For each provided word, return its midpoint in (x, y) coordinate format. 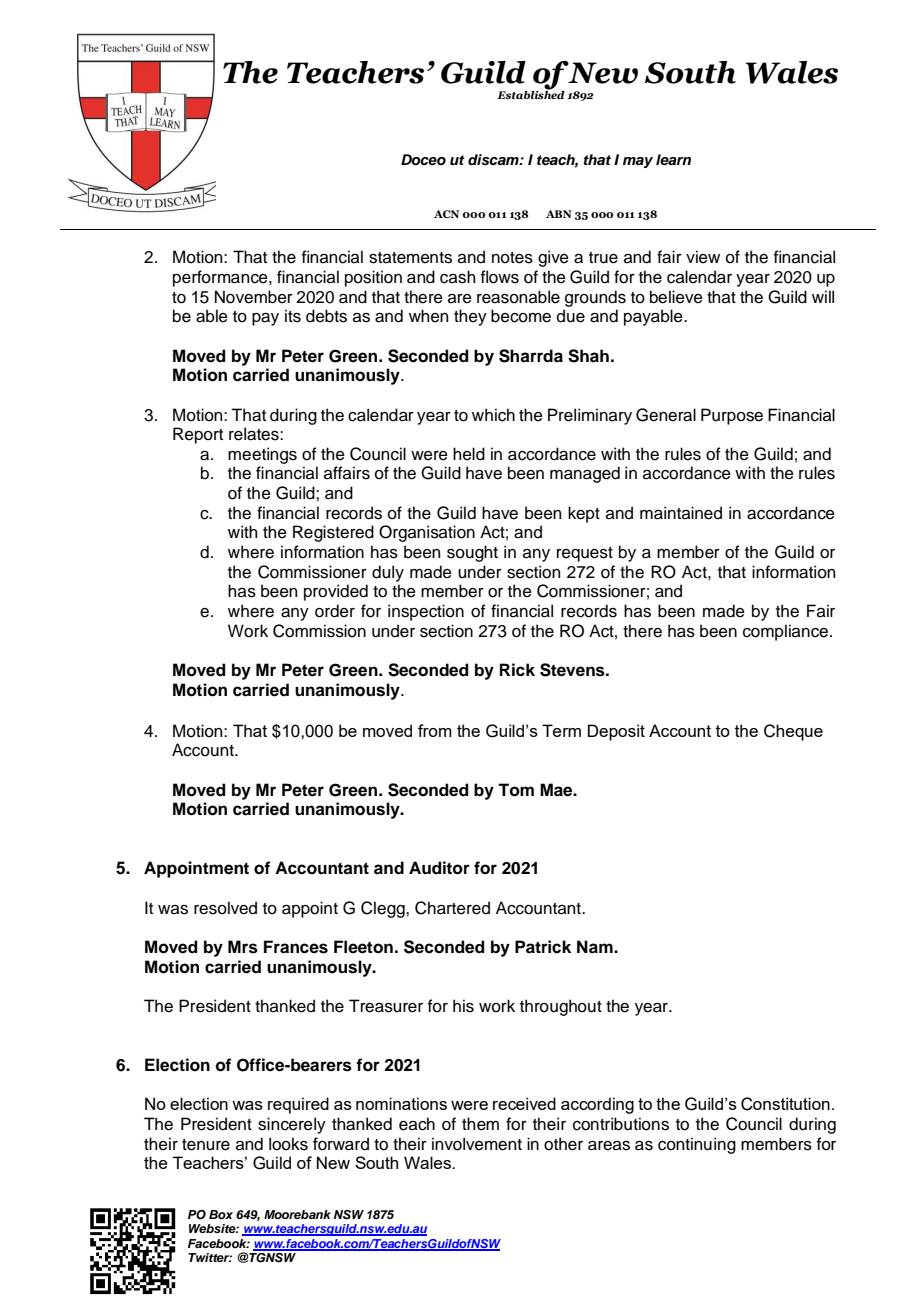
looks (288, 1144)
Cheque (793, 732)
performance (221, 278)
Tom (516, 790)
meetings (262, 455)
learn (673, 160)
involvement (477, 1144)
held (469, 454)
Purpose (732, 416)
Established (531, 94)
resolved (225, 908)
